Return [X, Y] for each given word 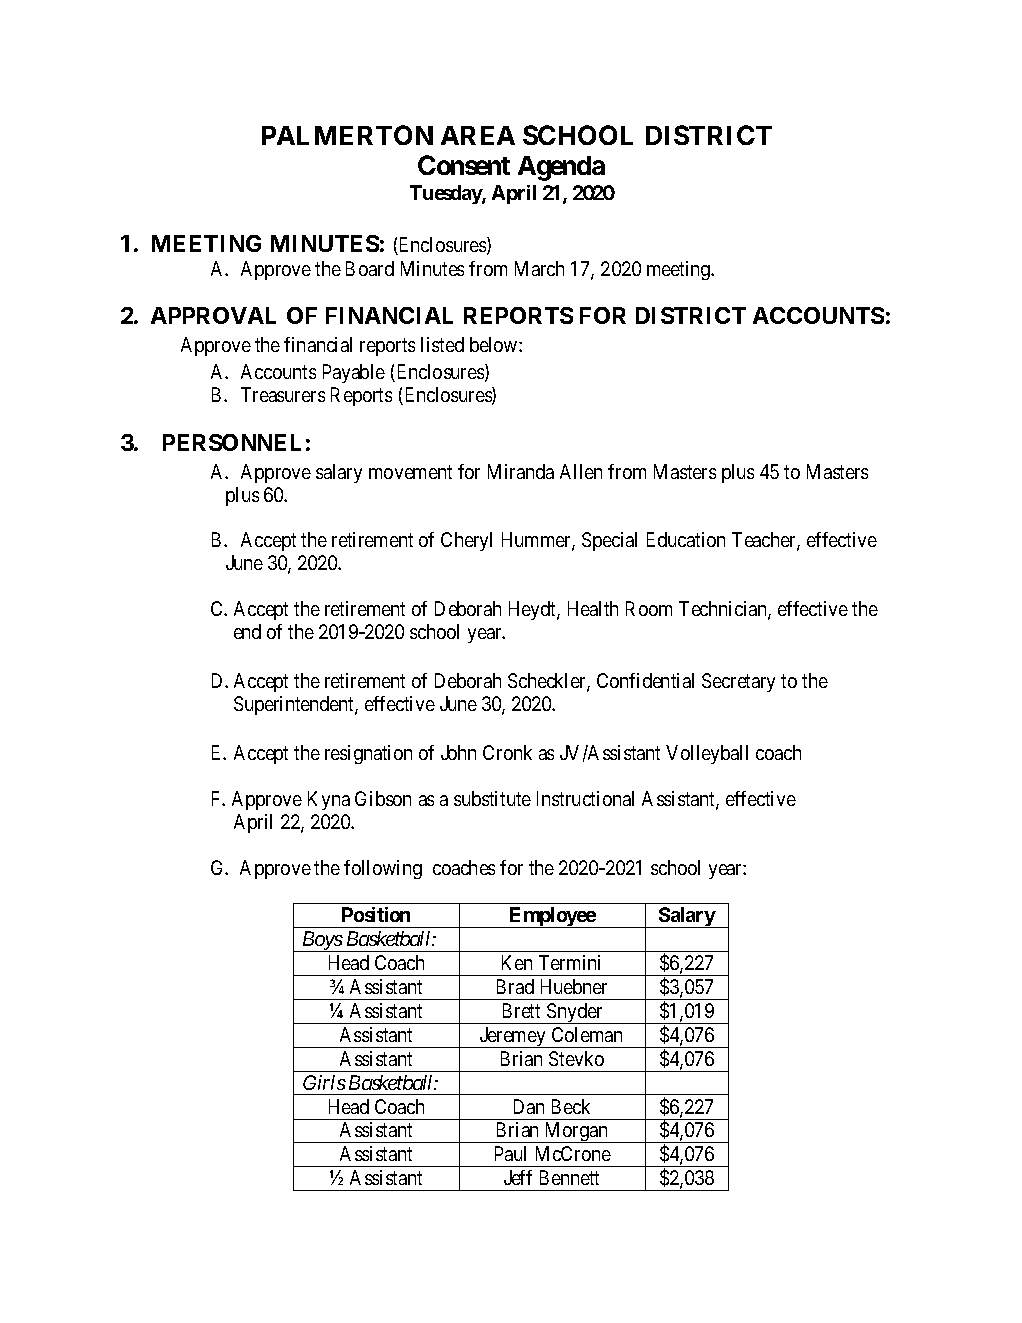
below [495, 344]
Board [370, 268]
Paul [510, 1153]
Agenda [561, 168]
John [458, 752]
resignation [368, 754]
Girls [324, 1082]
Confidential [645, 680]
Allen [581, 471]
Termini [569, 962]
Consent [464, 165]
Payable [354, 373]
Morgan [576, 1132]
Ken [517, 962]
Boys [321, 941]
